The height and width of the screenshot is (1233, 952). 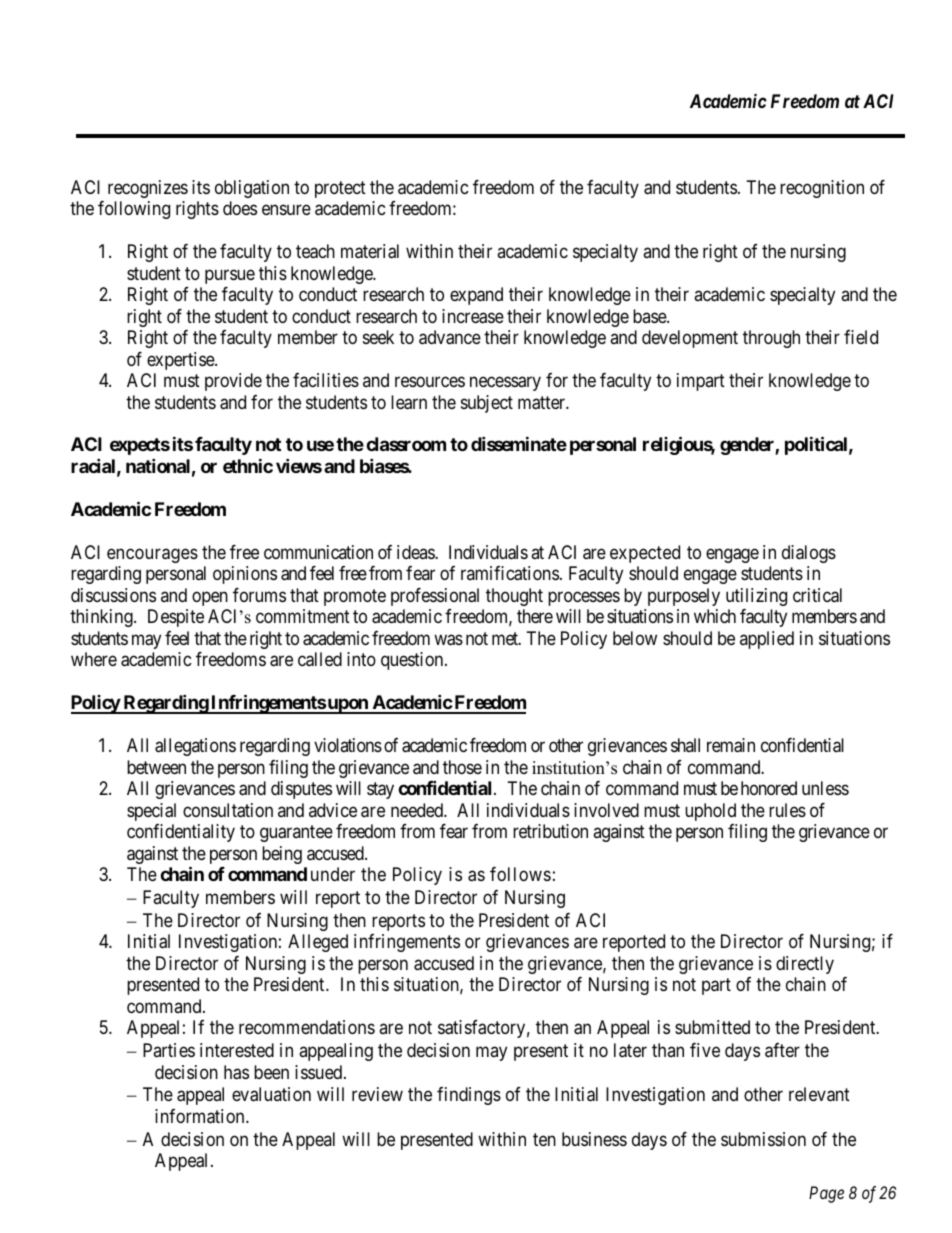 What do you see at coordinates (809, 554) in the screenshot?
I see `dialogs` at bounding box center [809, 554].
